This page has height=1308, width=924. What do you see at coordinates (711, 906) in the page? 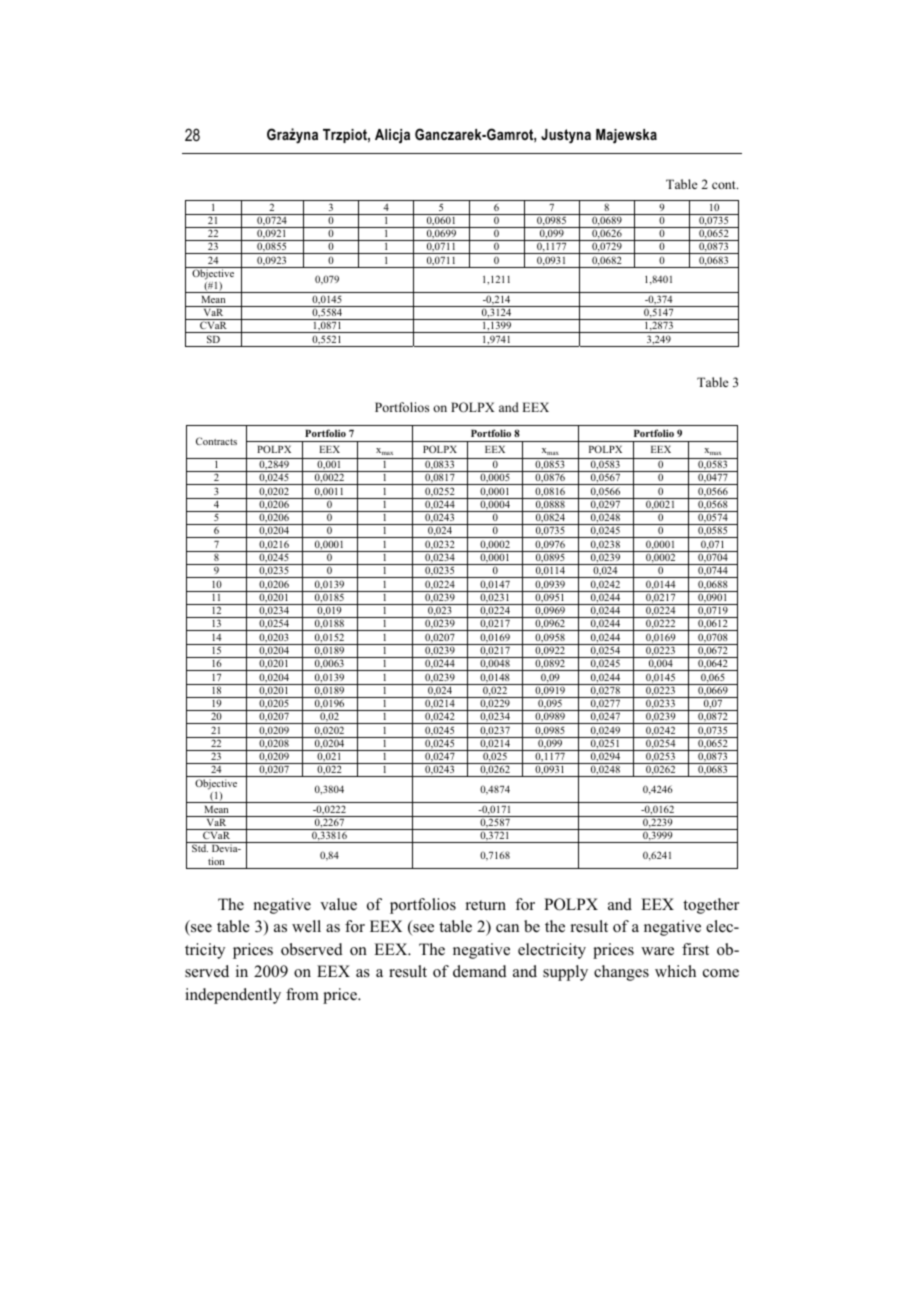
I see `together` at bounding box center [711, 906].
